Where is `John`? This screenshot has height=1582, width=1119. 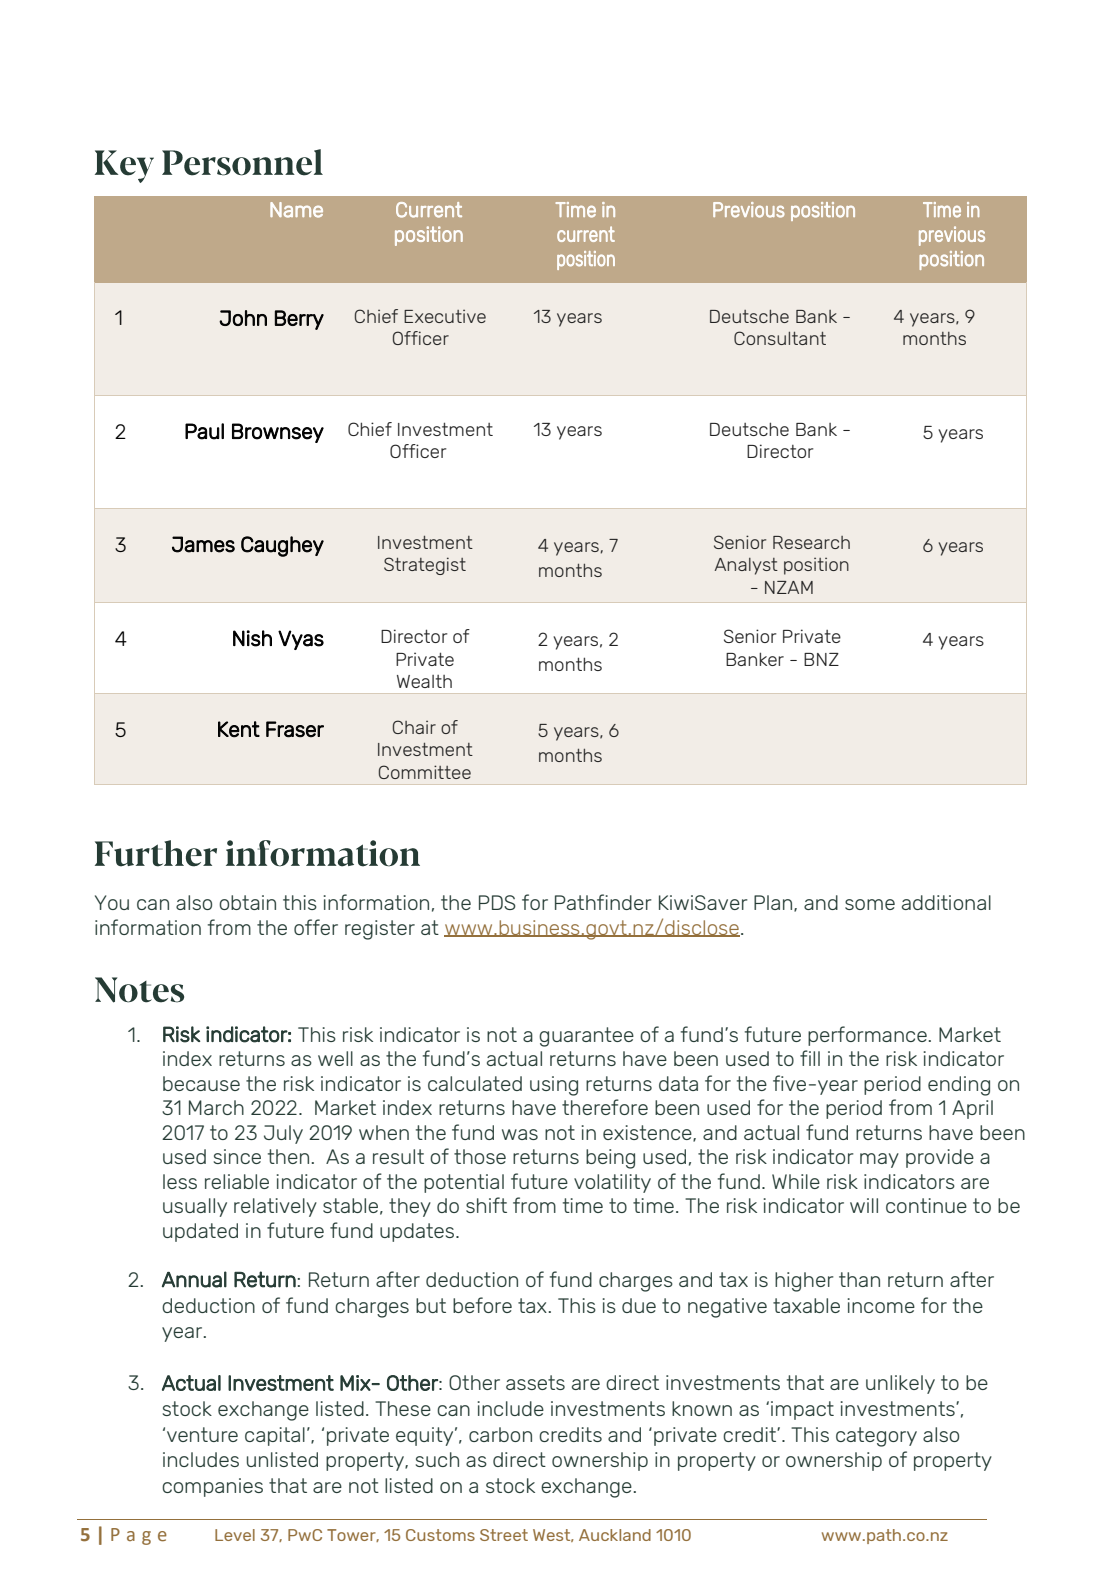
John is located at coordinates (243, 318).
